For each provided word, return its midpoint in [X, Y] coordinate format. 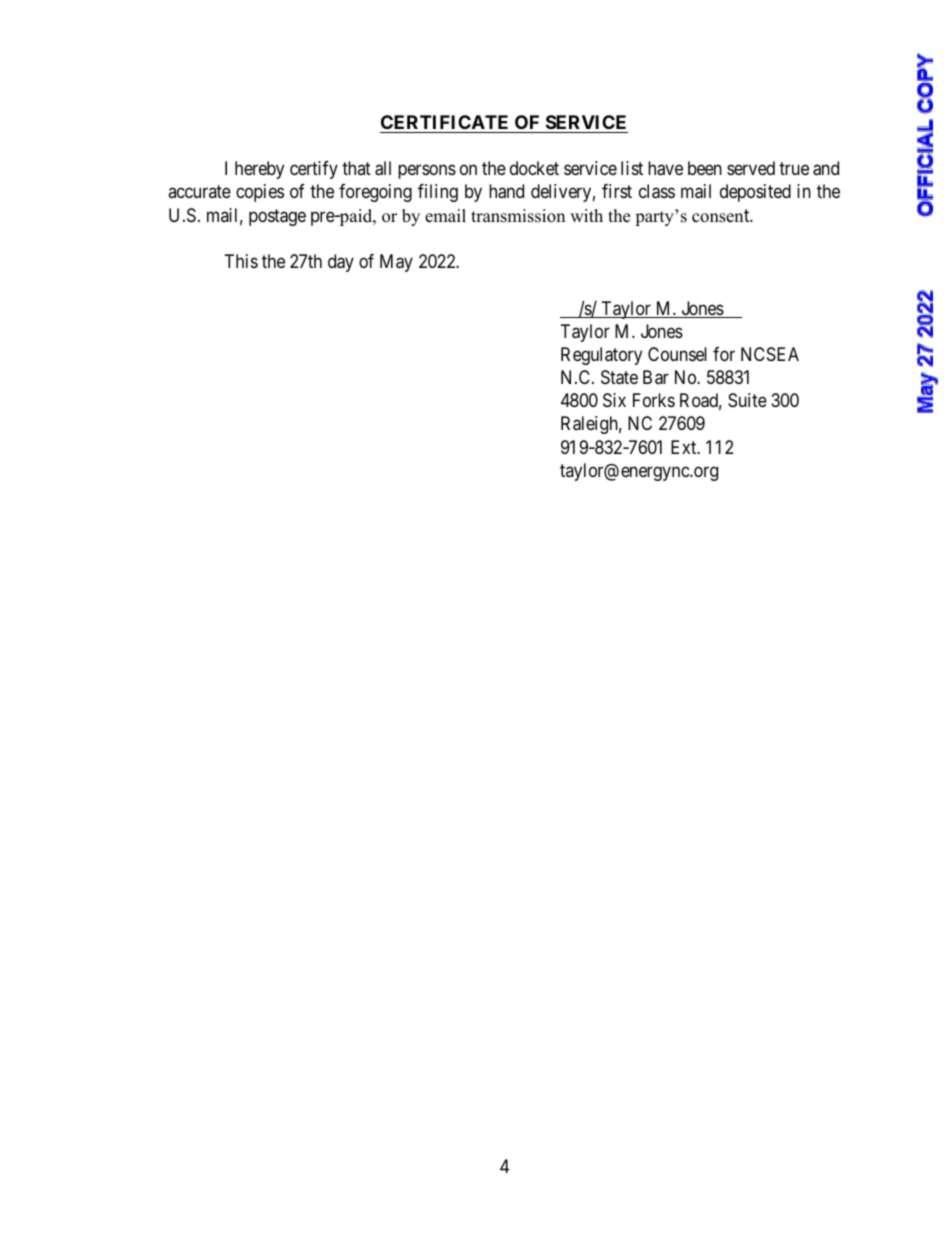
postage [277, 217]
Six [614, 400]
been [705, 168]
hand [506, 191]
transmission [518, 216]
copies [260, 193]
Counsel [677, 354]
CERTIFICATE [444, 122]
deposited [755, 193]
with [586, 215]
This [241, 261]
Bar [656, 377]
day [341, 263]
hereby [259, 170]
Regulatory [601, 356]
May [396, 263]
